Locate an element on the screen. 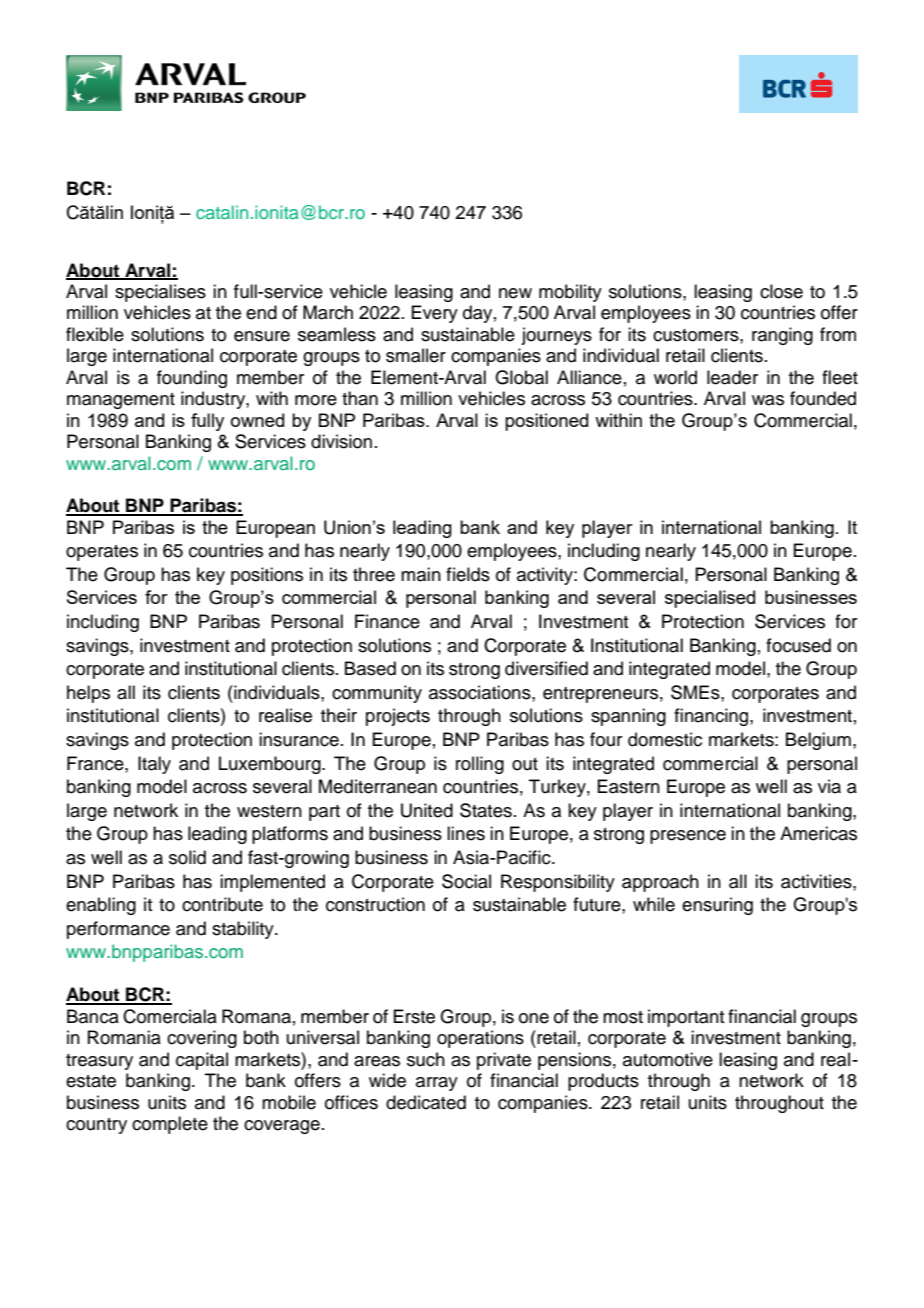 The width and height of the screenshot is (924, 1308). automotive is located at coordinates (668, 1059).
